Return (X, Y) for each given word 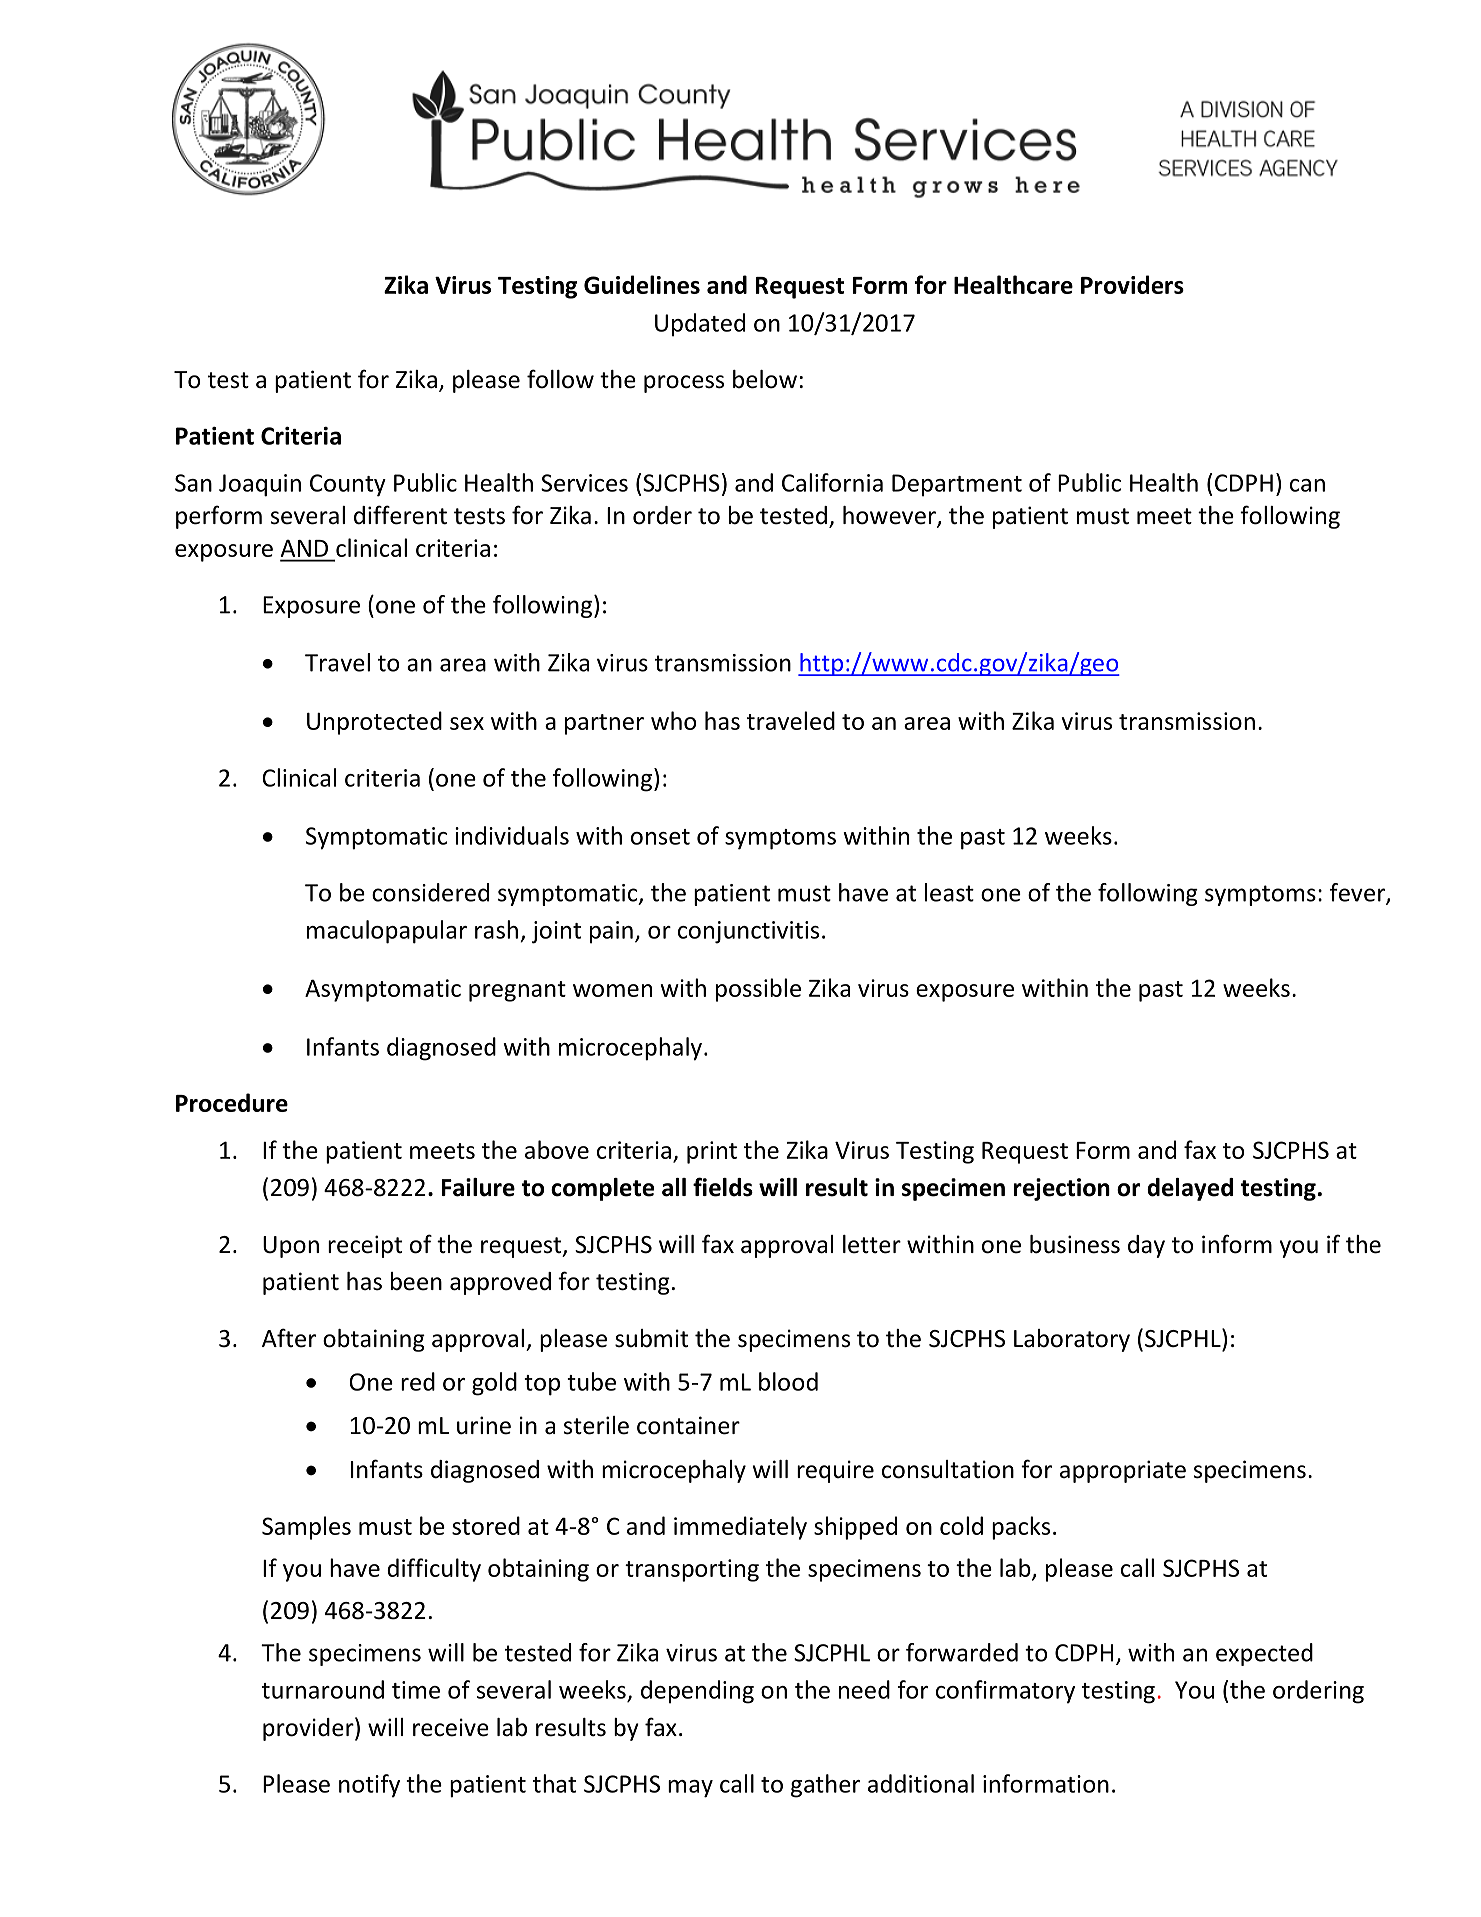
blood (788, 1381)
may (690, 1789)
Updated (700, 325)
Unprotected (374, 723)
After (289, 1338)
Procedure (232, 1102)
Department (957, 485)
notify (369, 1786)
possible (758, 990)
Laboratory (1072, 1340)
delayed (1190, 1189)
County (348, 485)
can (1307, 485)
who (673, 720)
